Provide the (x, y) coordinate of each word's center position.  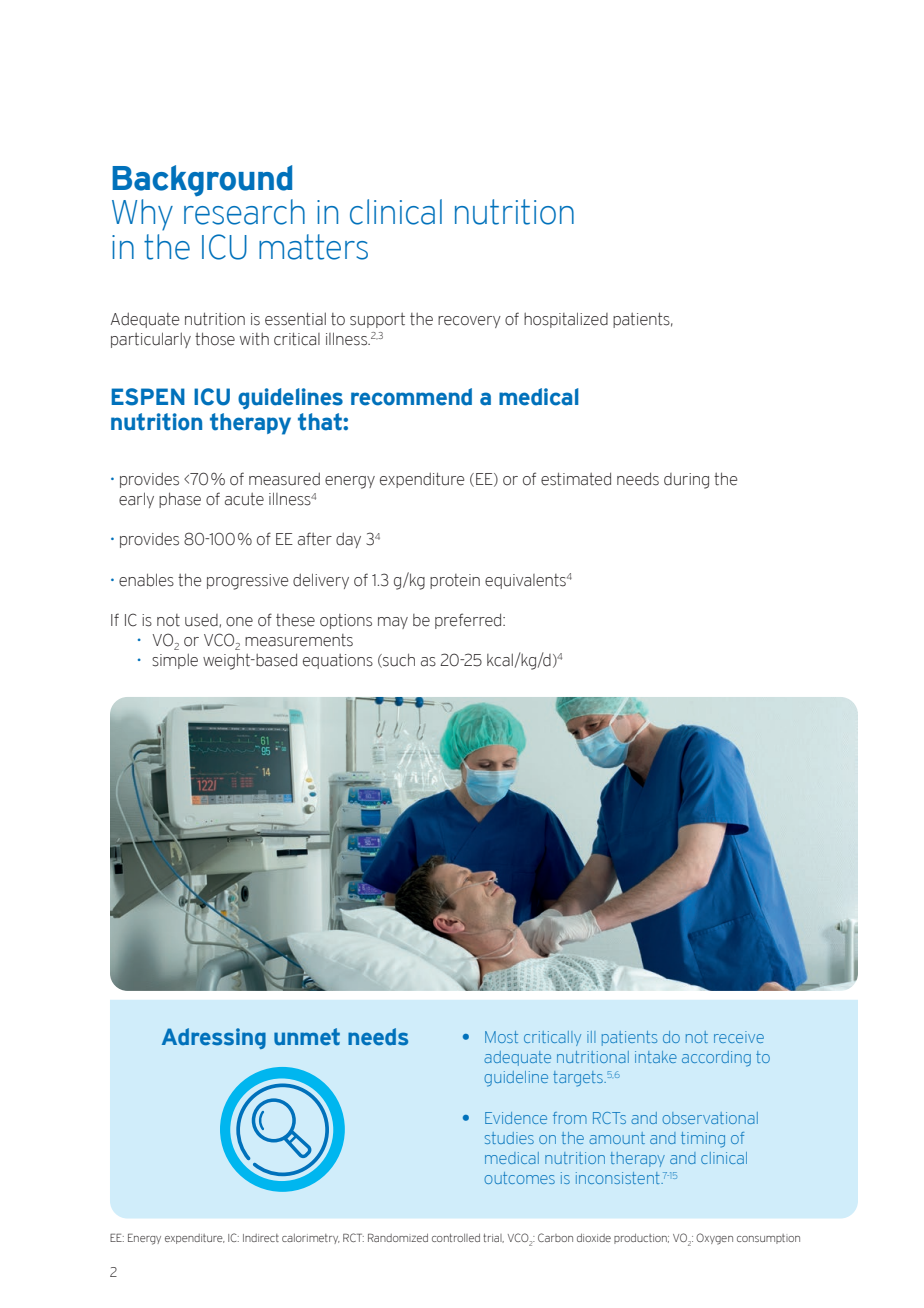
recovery (469, 322)
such (398, 660)
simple (175, 661)
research (244, 212)
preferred (469, 621)
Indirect (261, 1238)
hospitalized (566, 320)
